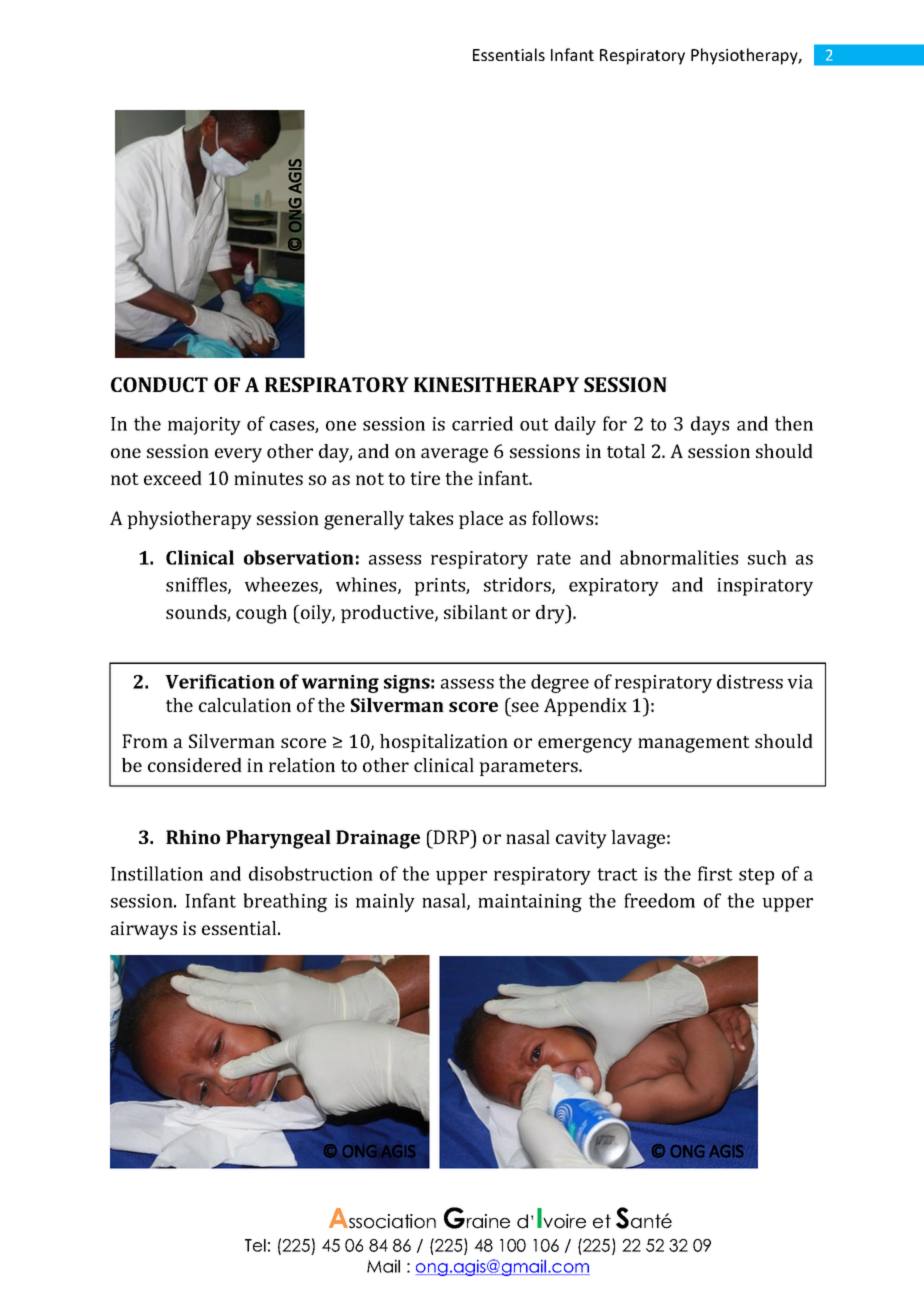 This image has height=1308, width=924. Describe the element at coordinates (204, 426) in the image. I see `majority` at that location.
